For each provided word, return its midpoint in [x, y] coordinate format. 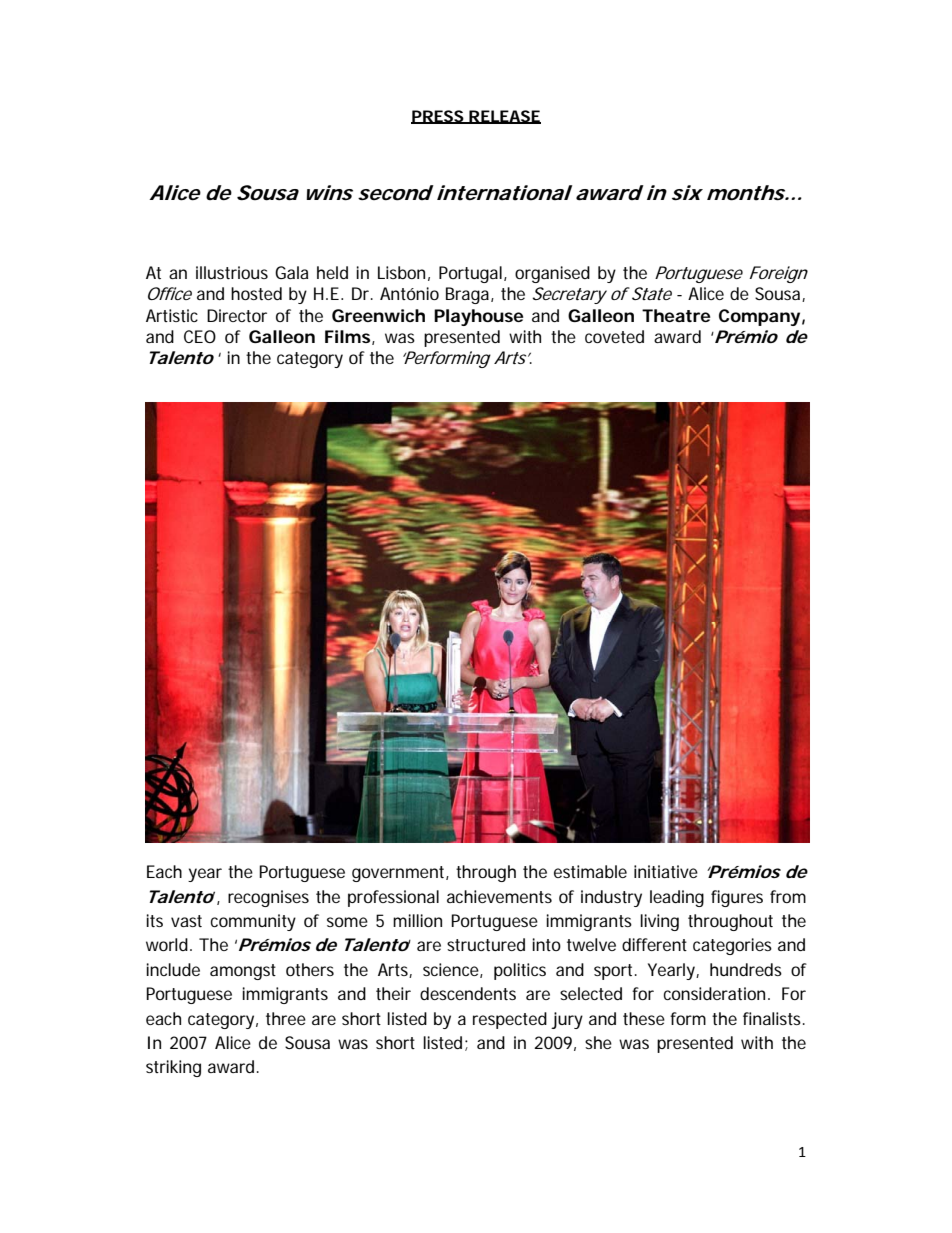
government [398, 874]
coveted [614, 336]
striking [173, 1068]
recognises [268, 898]
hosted [256, 293]
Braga [467, 295]
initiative [666, 871]
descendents [468, 993]
